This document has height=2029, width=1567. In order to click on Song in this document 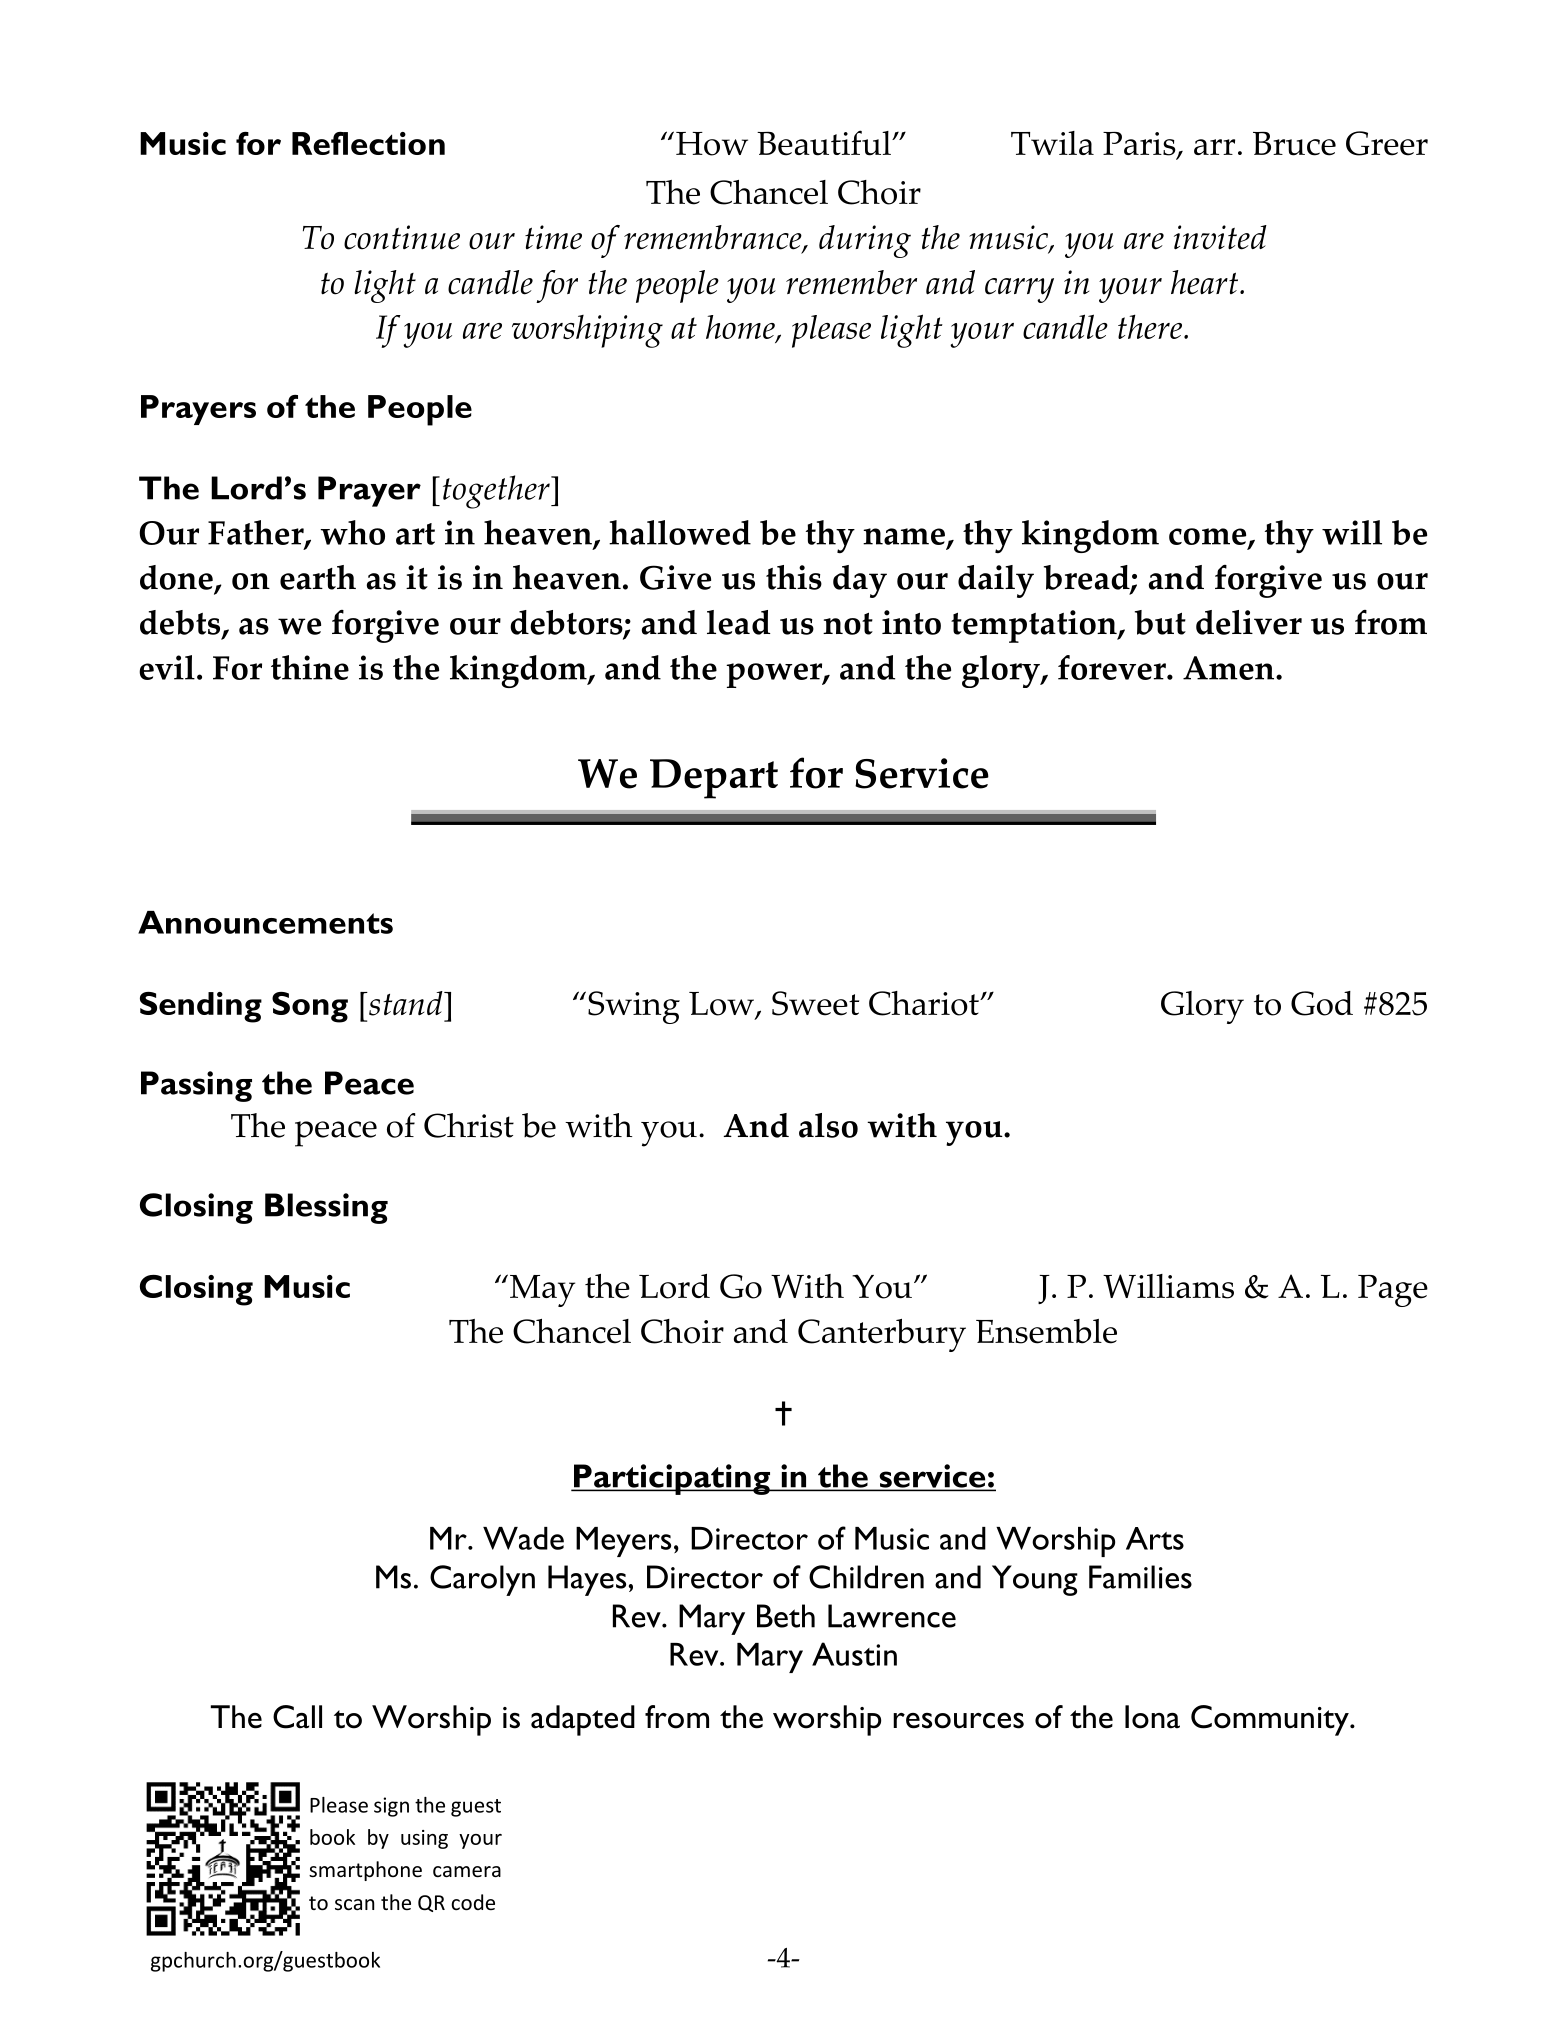, I will do `click(310, 1007)`.
